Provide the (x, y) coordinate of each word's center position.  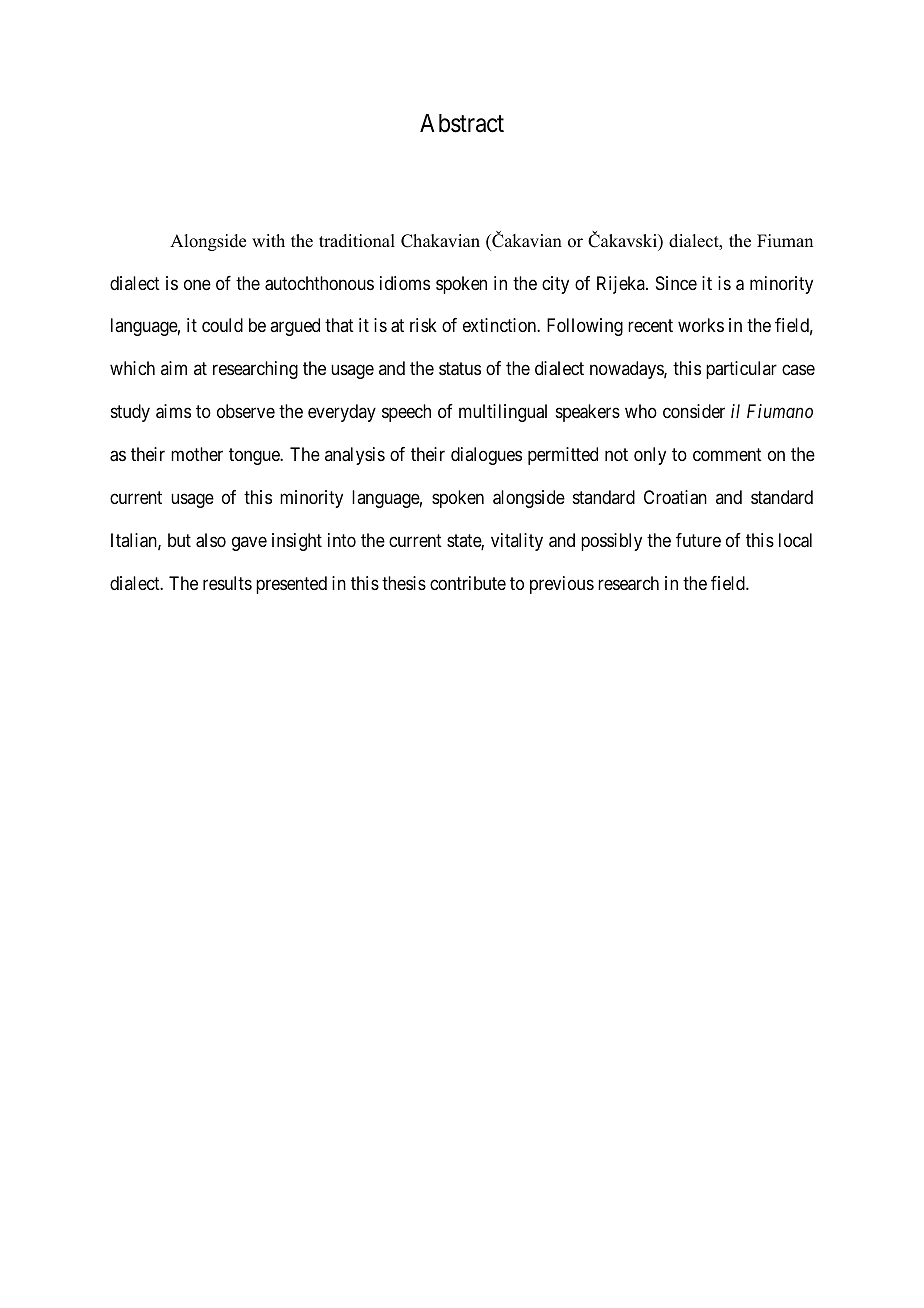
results (227, 583)
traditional (357, 241)
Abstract (462, 123)
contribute (468, 583)
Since (676, 283)
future (698, 540)
